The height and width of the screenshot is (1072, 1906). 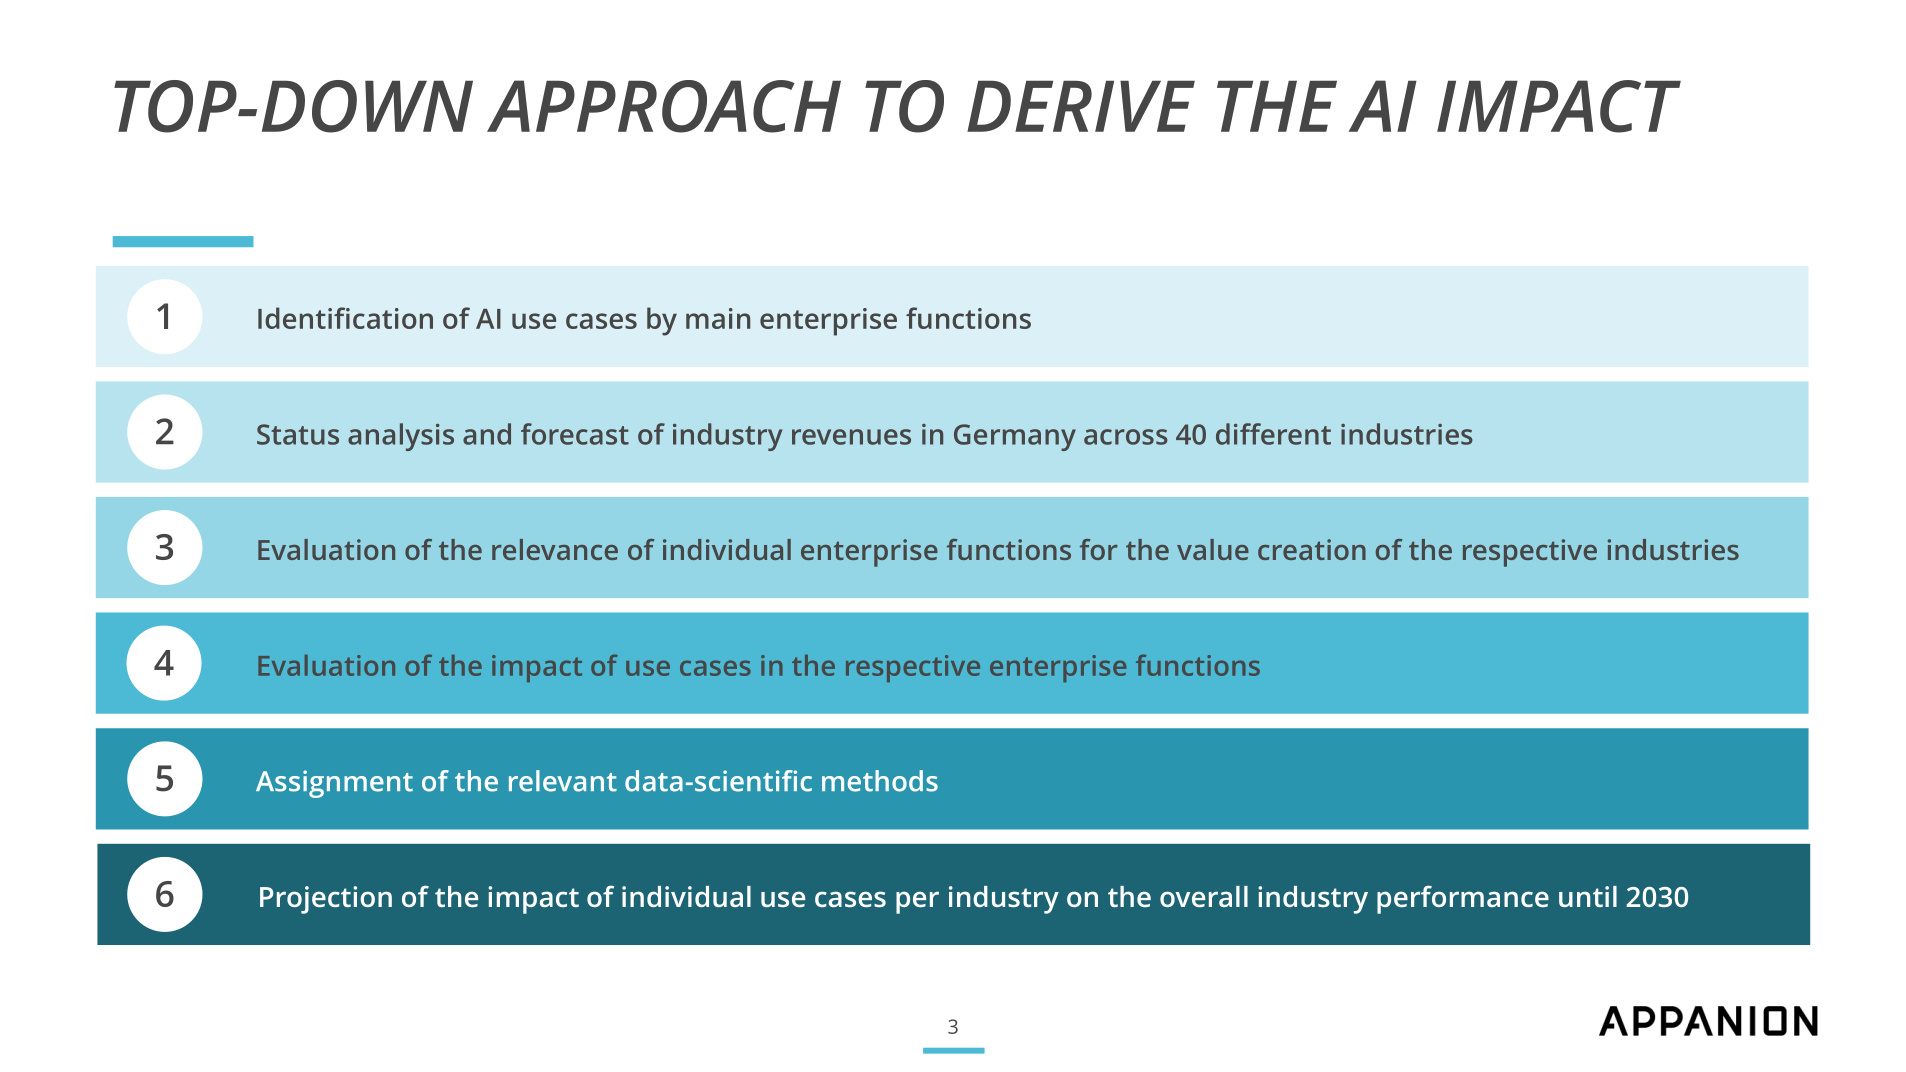 I want to click on performance, so click(x=1463, y=899).
